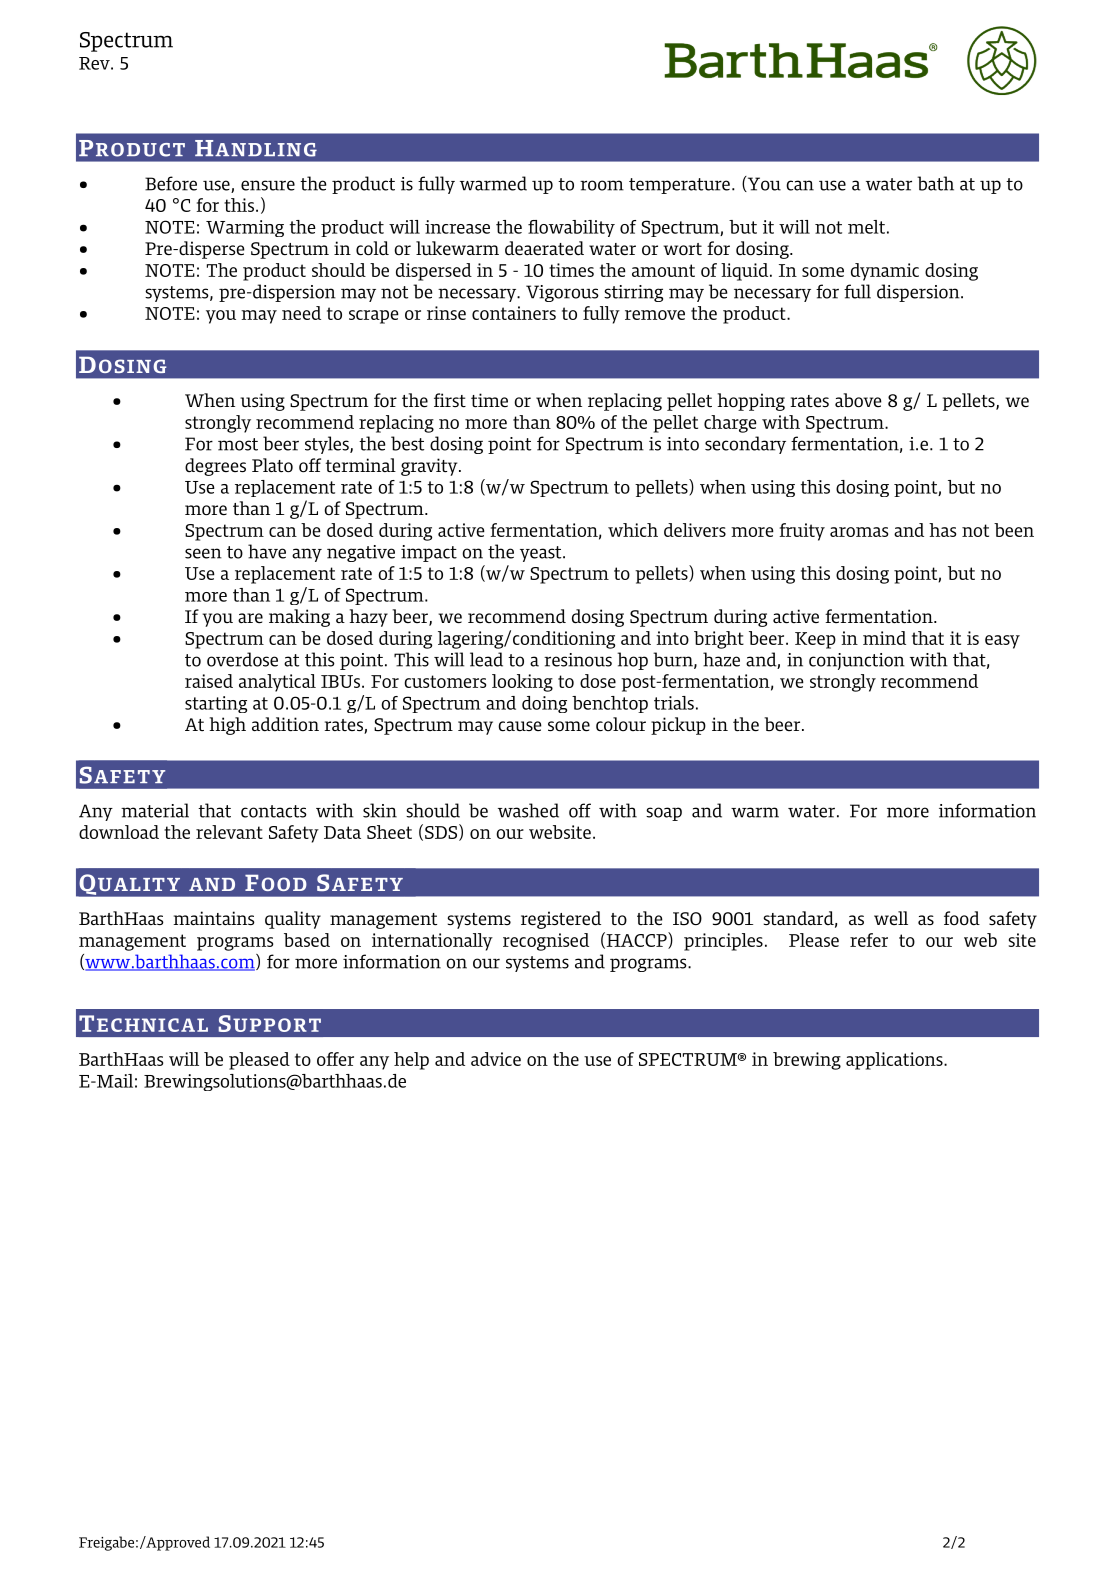  I want to click on offer, so click(335, 1059).
